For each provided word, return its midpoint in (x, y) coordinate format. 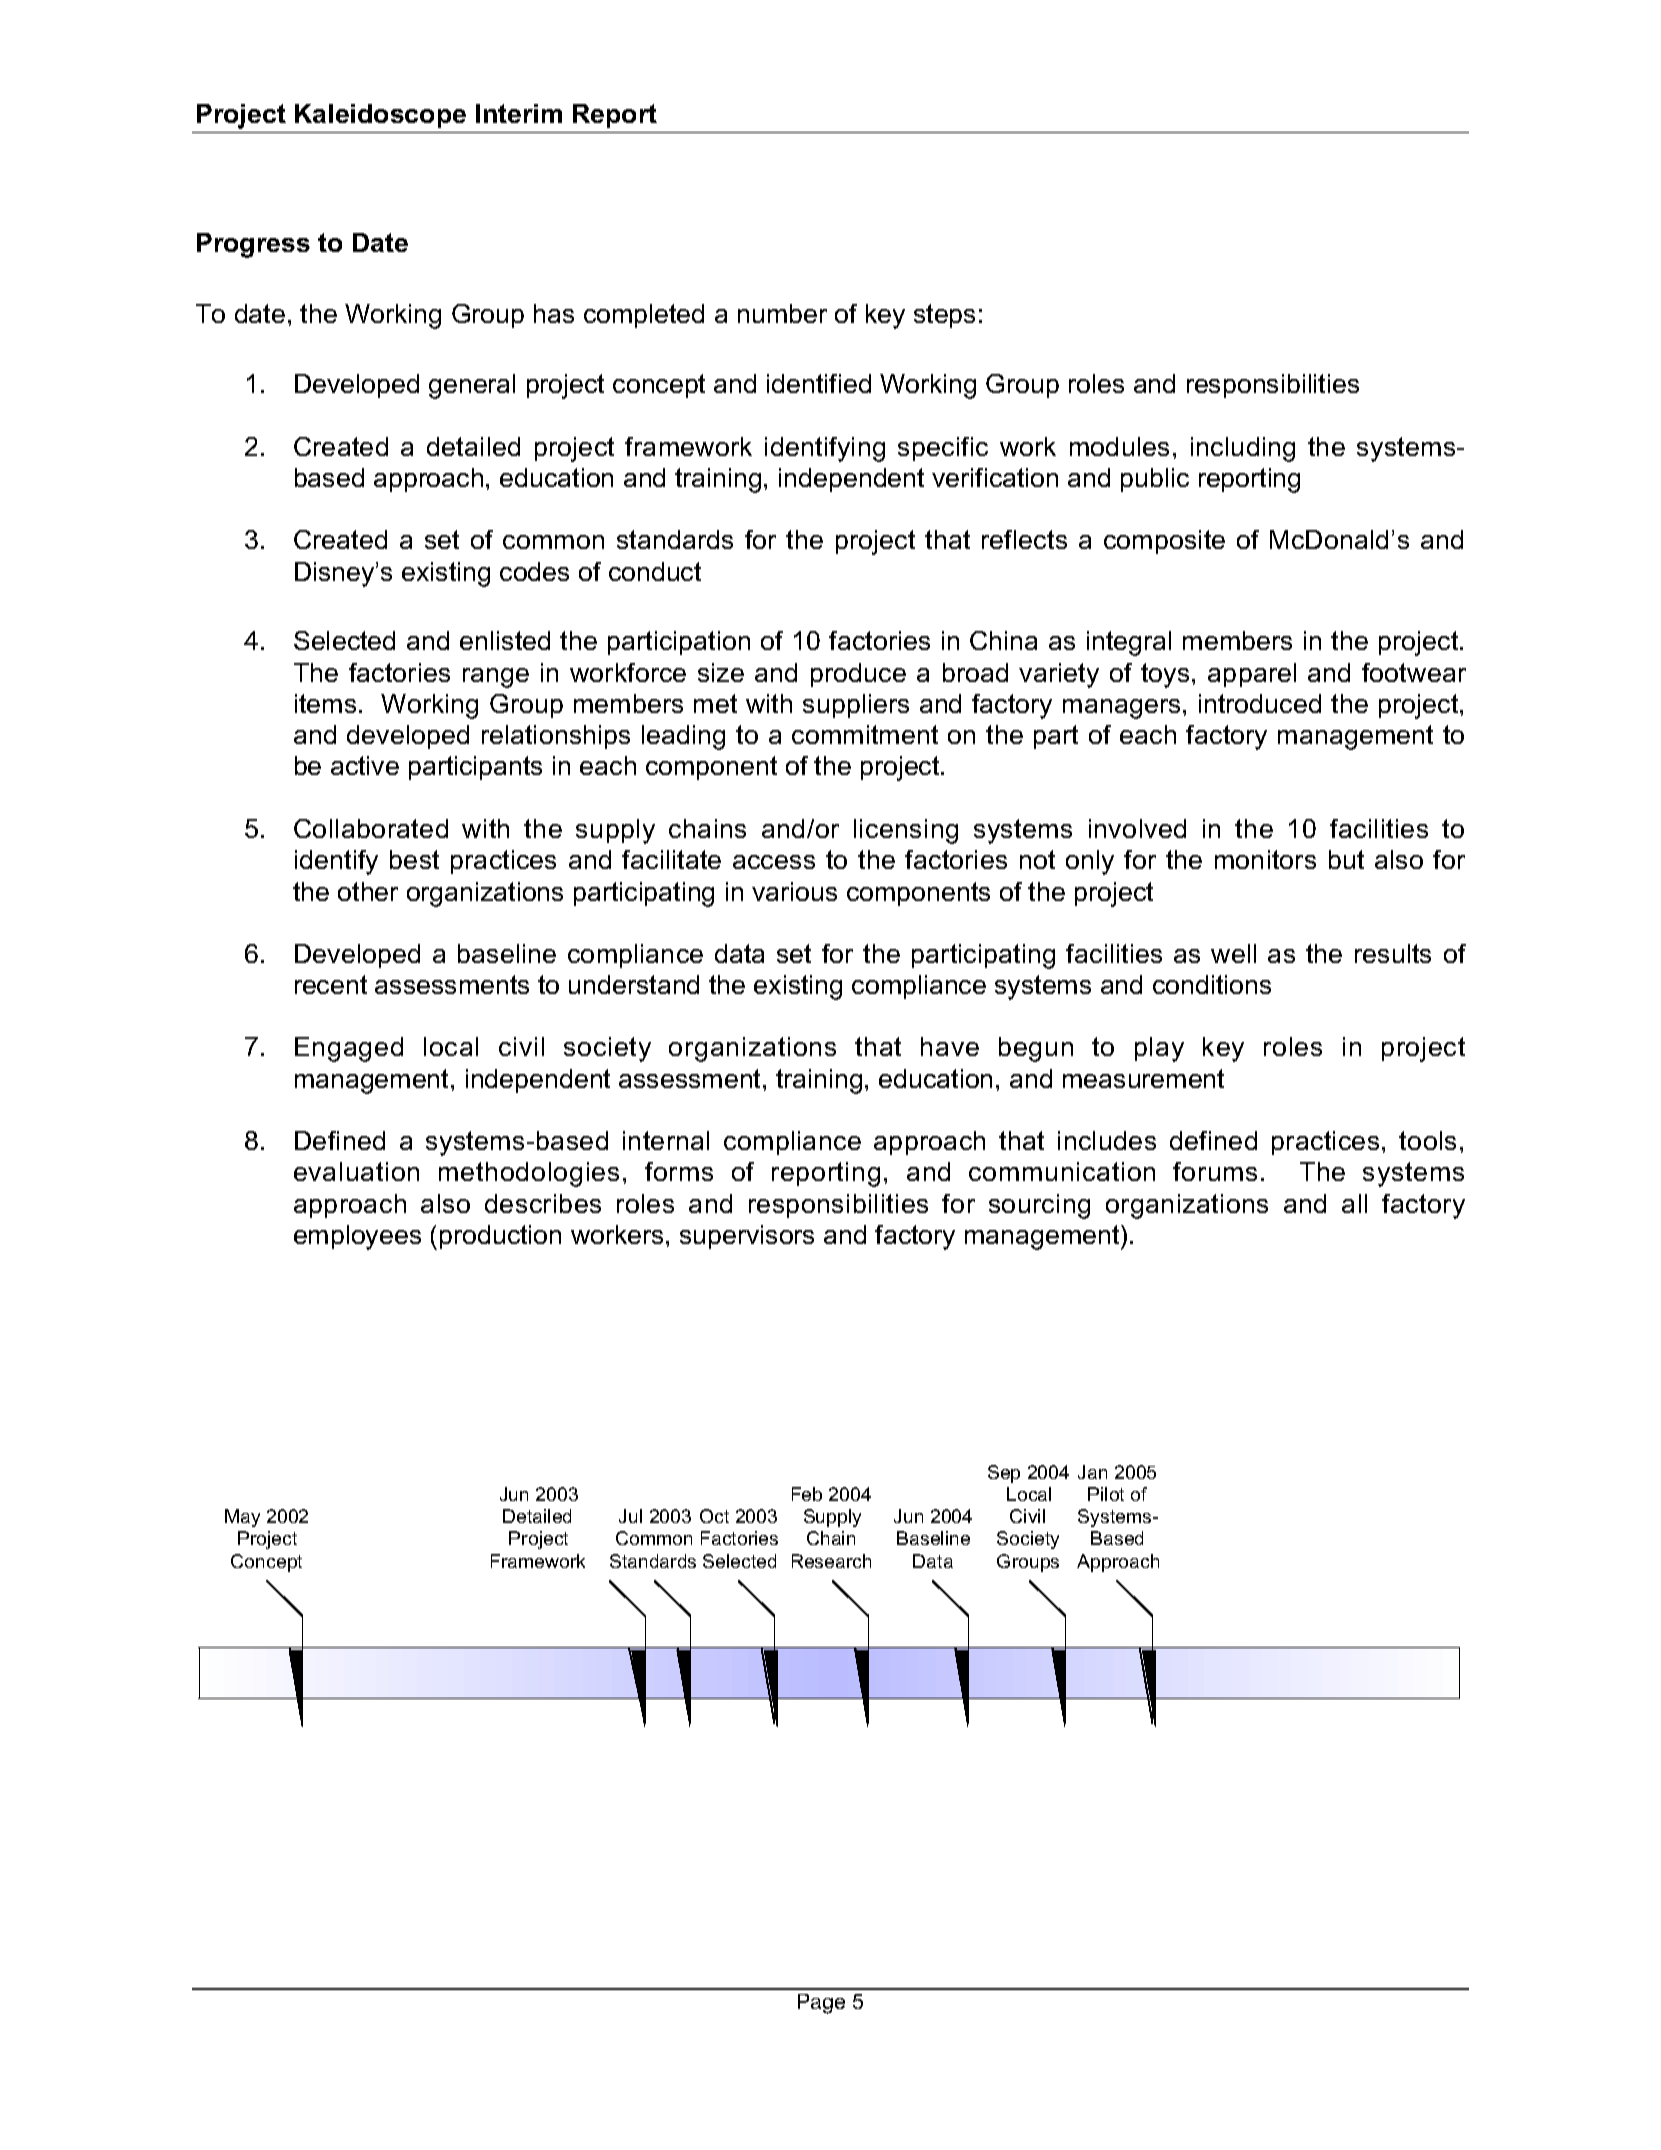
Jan (1092, 1472)
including (1243, 449)
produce (858, 675)
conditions (1212, 984)
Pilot (1106, 1494)
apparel (1252, 675)
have (950, 1046)
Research (831, 1561)
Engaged (349, 1049)
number (782, 313)
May (242, 1518)
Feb (807, 1494)
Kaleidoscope (380, 116)
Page (821, 2004)
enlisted (505, 640)
